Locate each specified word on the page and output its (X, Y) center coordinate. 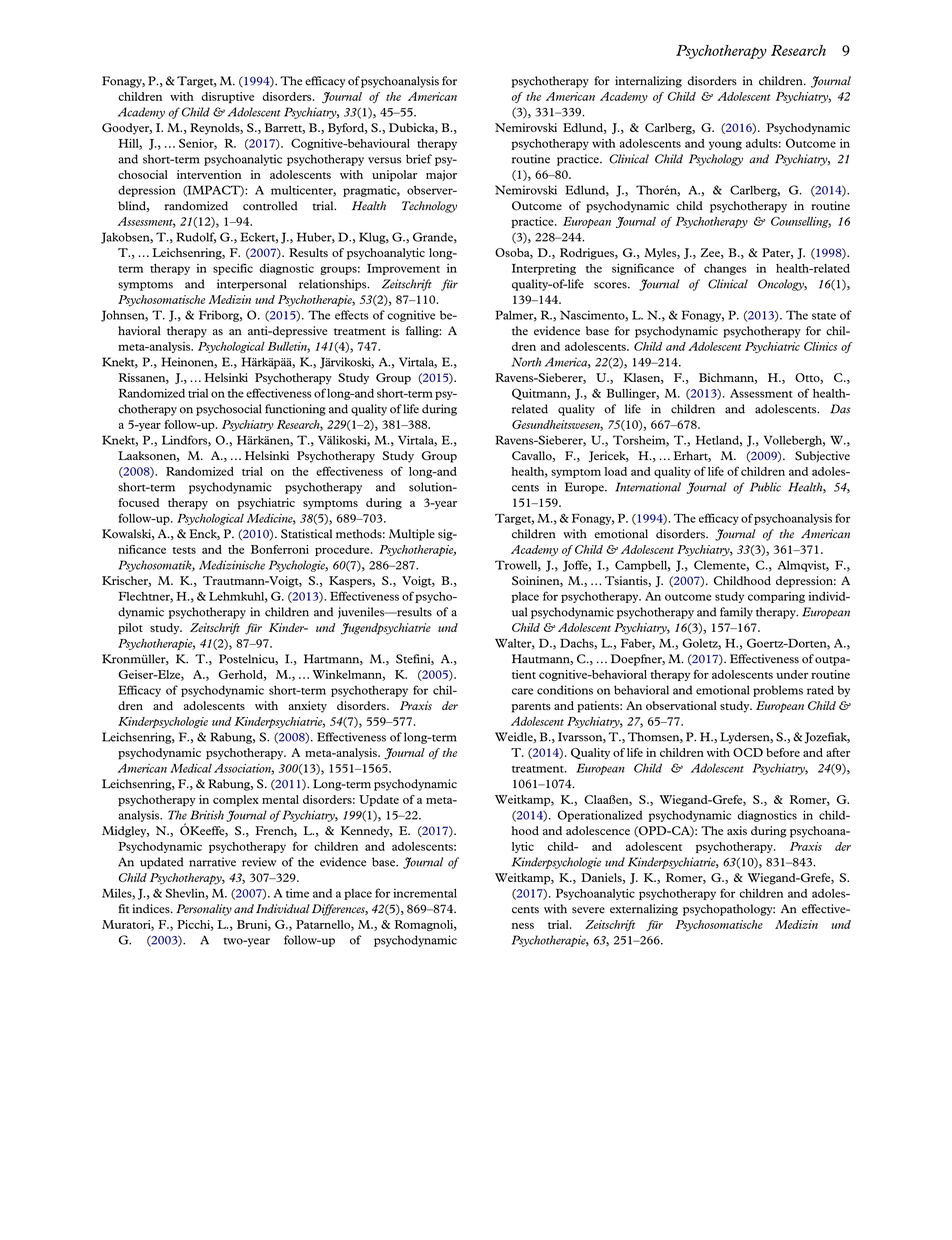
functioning (295, 410)
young (725, 145)
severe (588, 910)
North (526, 362)
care (522, 691)
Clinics (820, 346)
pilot (130, 629)
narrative (212, 862)
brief (419, 159)
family (736, 613)
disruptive (227, 97)
